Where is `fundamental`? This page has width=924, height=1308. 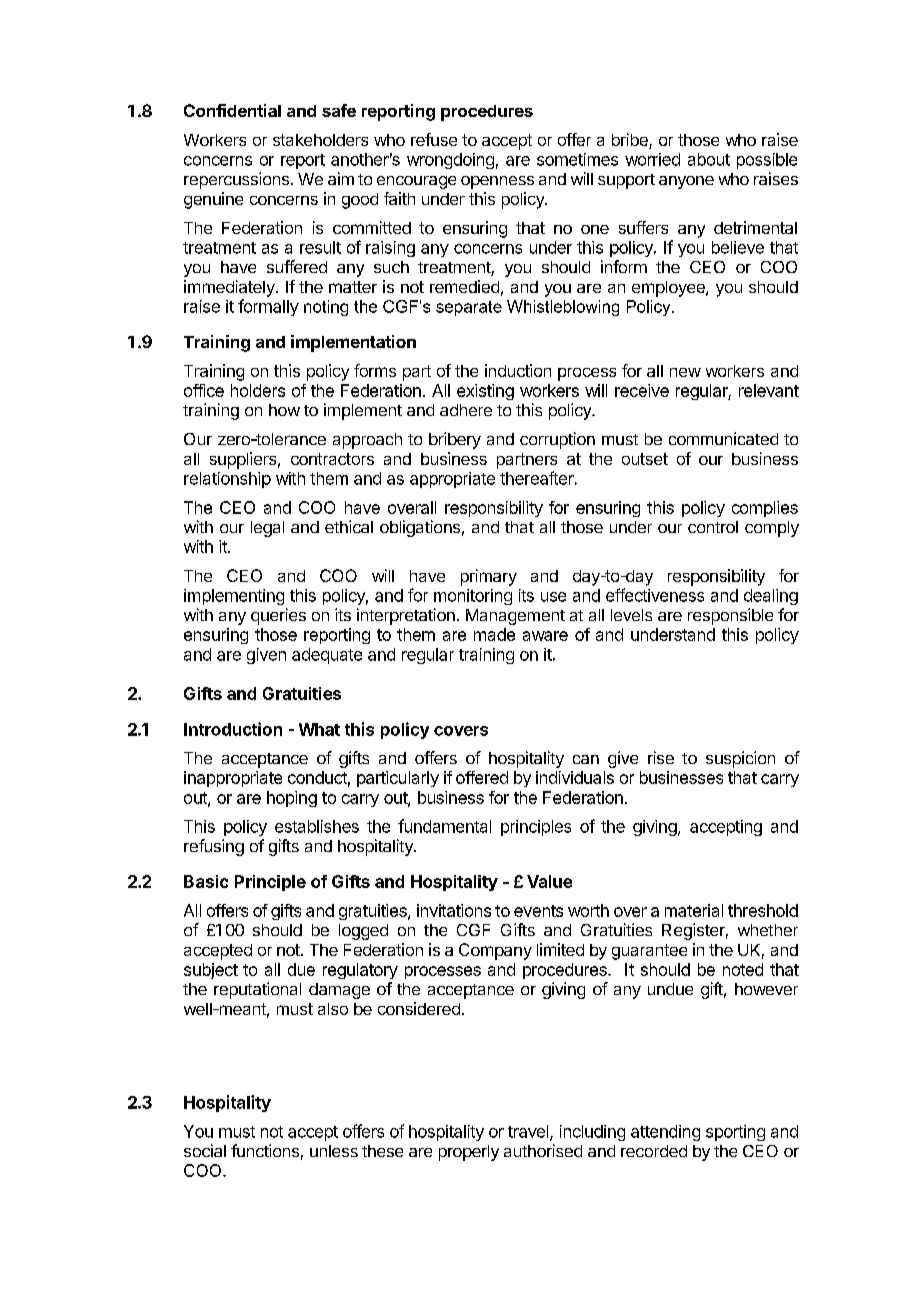
fundamental is located at coordinates (444, 826).
